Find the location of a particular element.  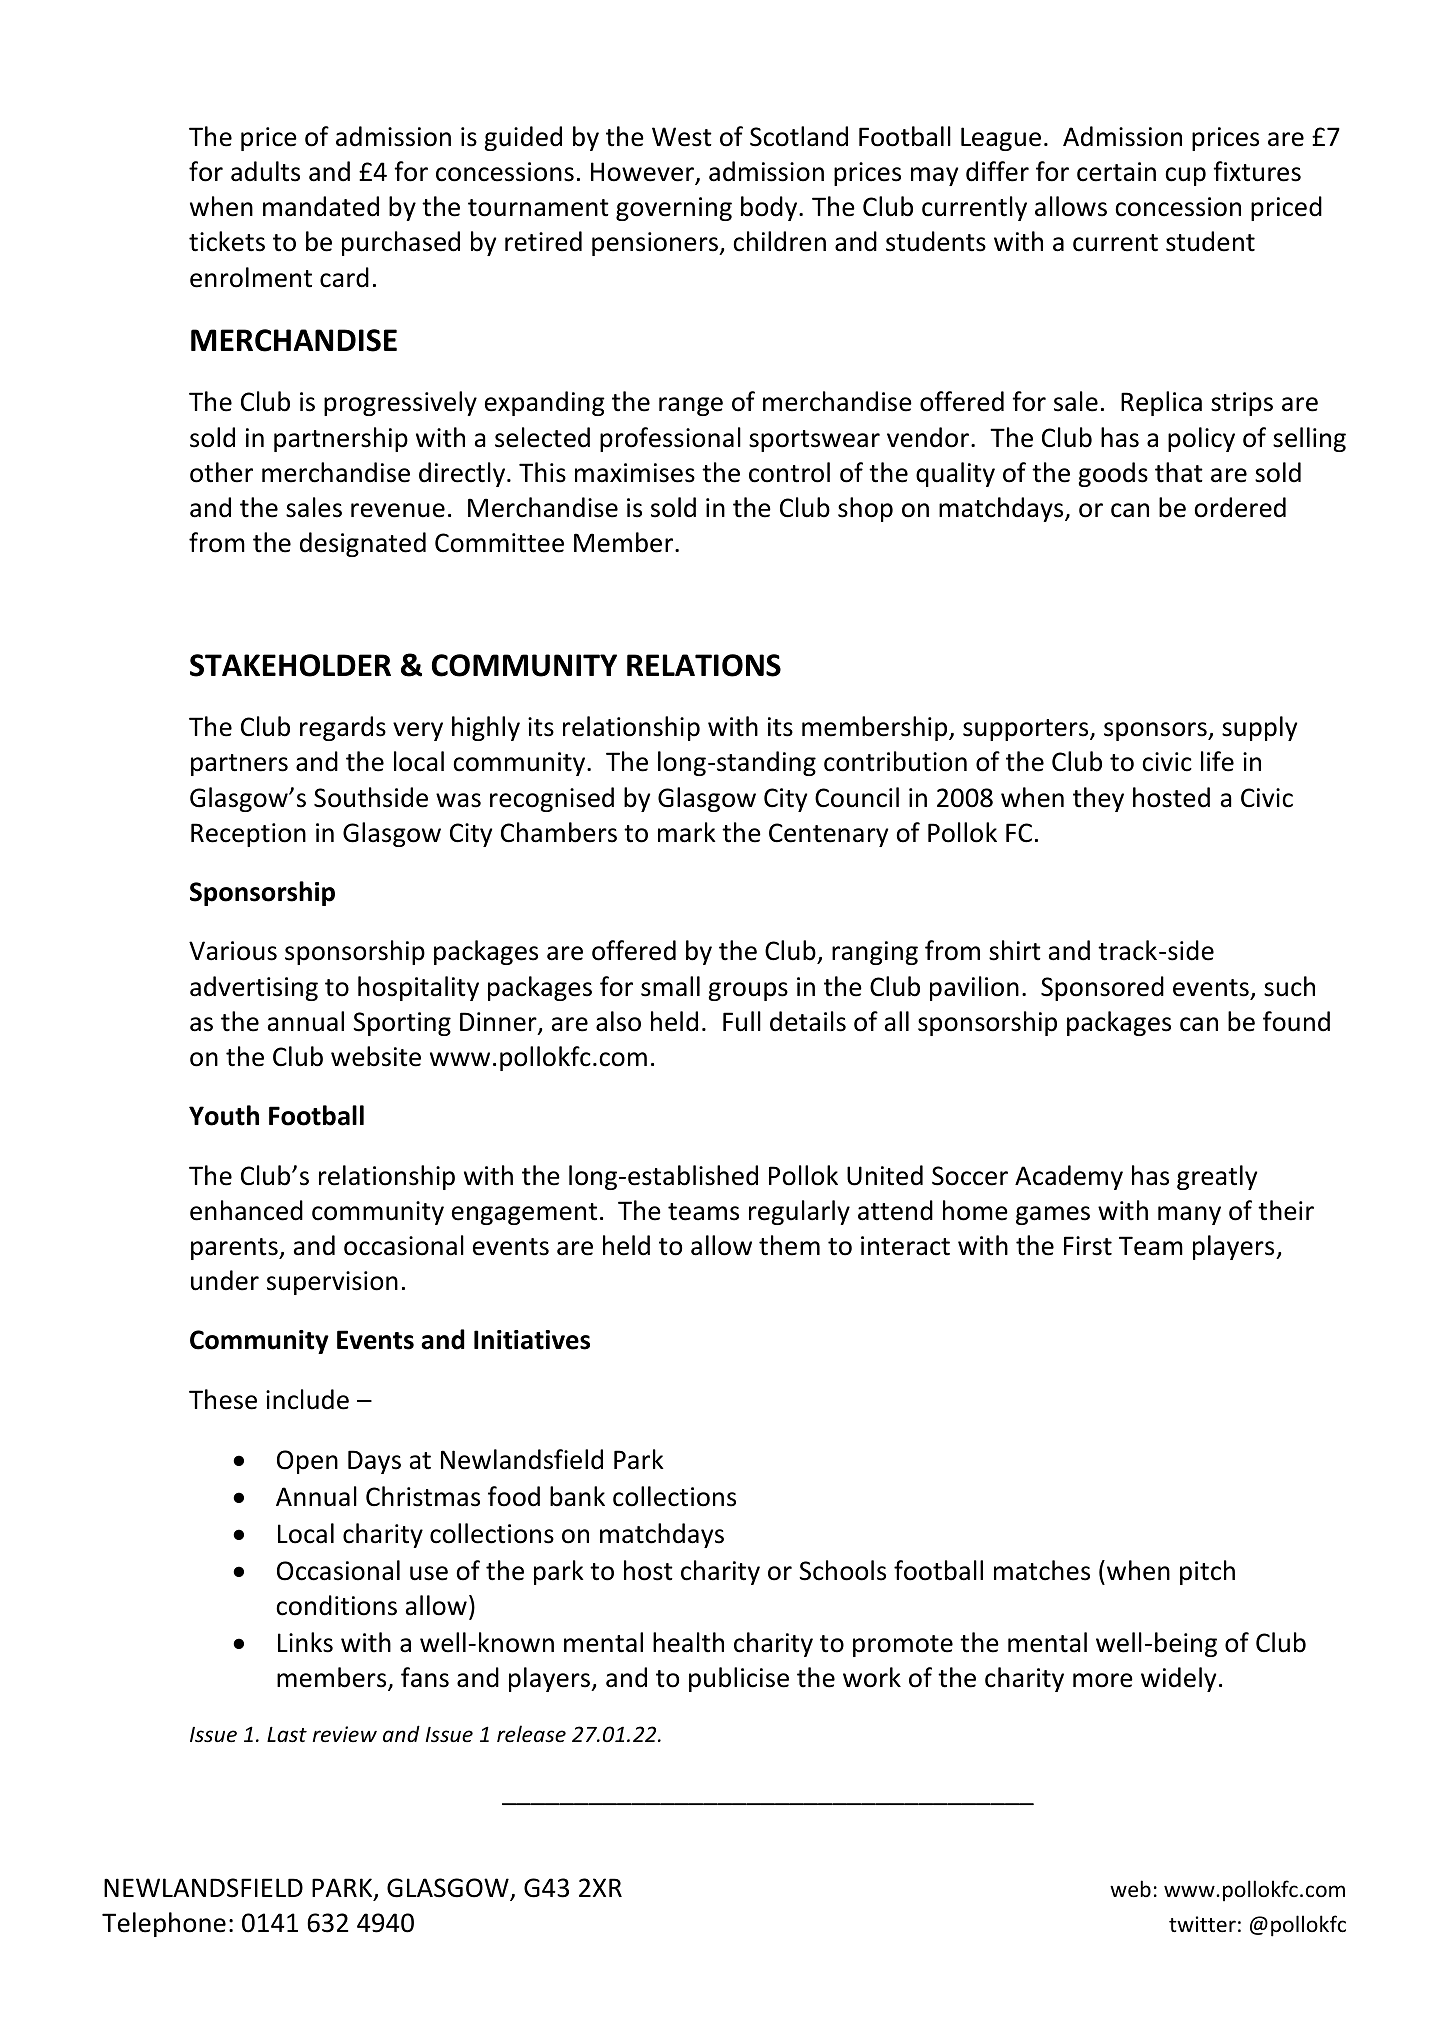

cup is located at coordinates (1185, 176).
